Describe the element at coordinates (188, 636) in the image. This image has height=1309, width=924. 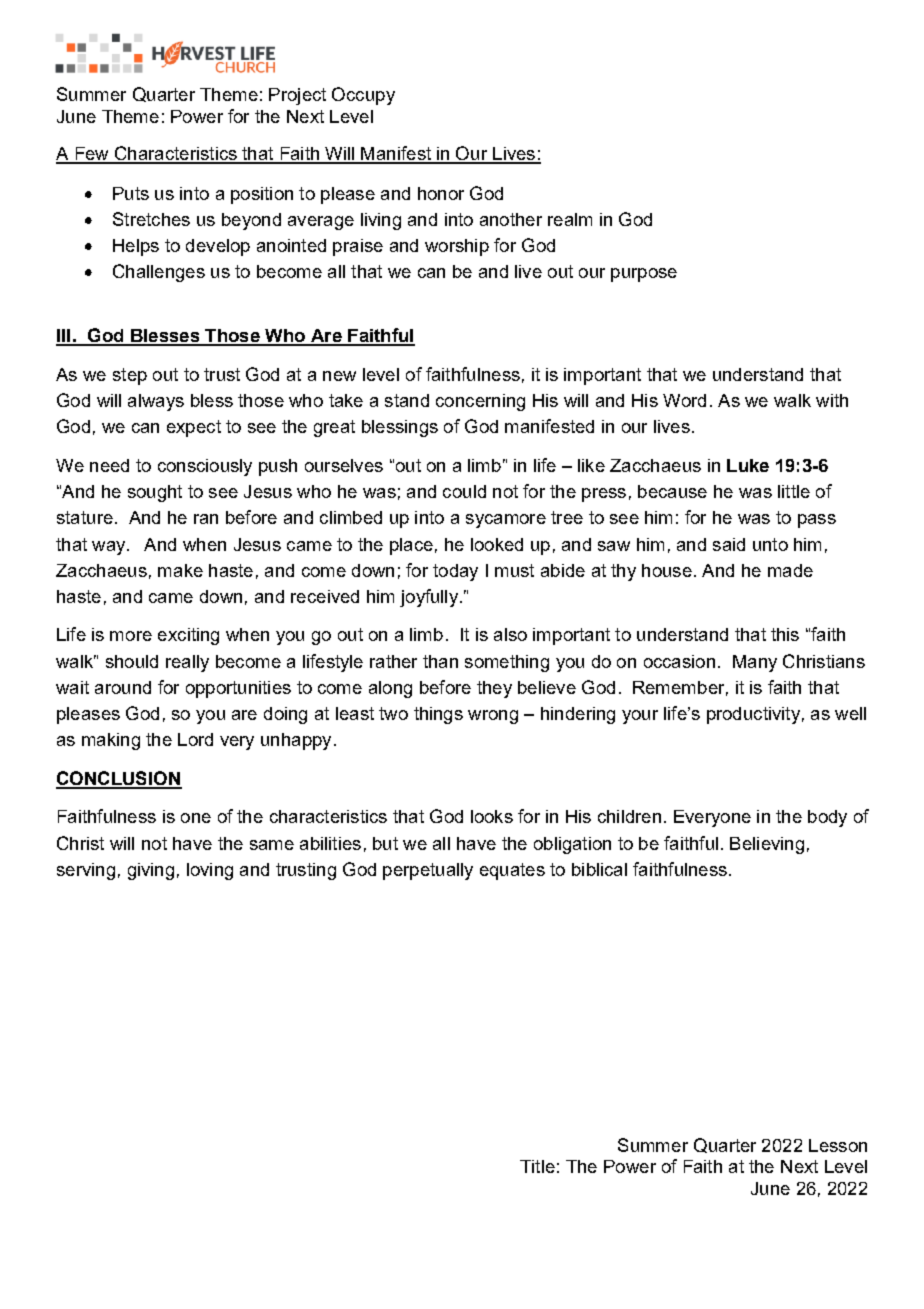
I see `exciting` at that location.
